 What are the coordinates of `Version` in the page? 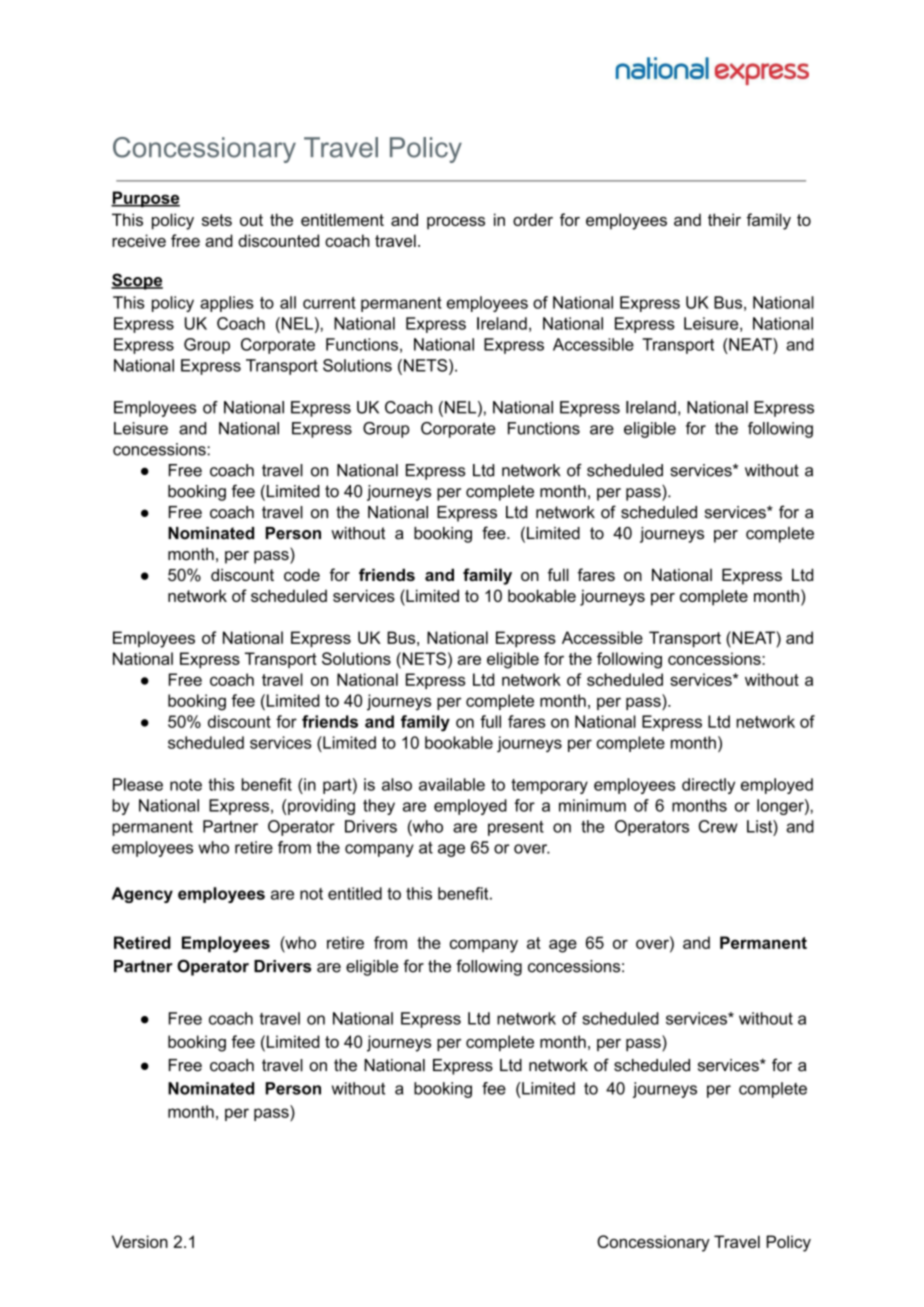 It's located at (140, 1241).
